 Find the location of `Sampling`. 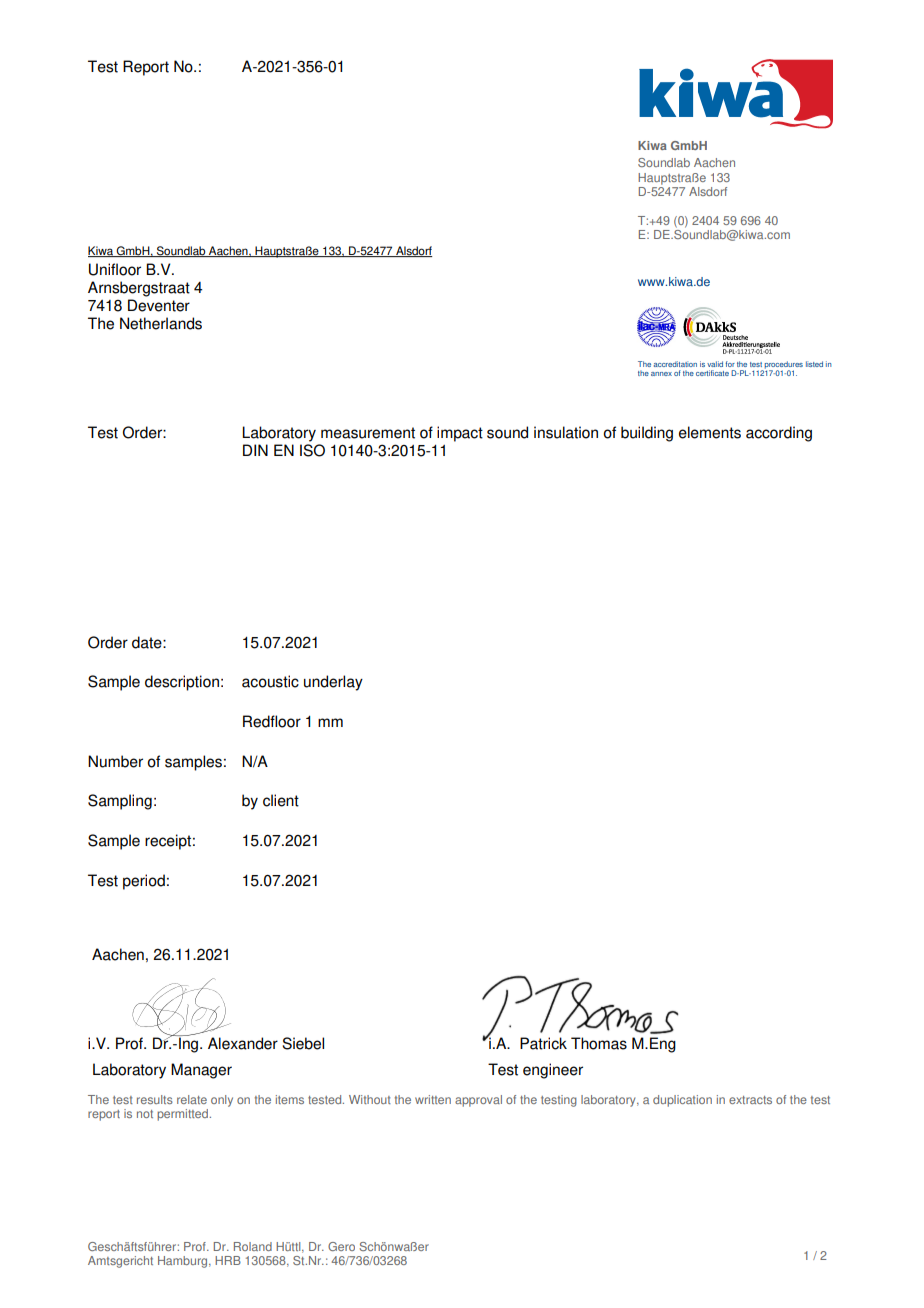

Sampling is located at coordinates (120, 802).
